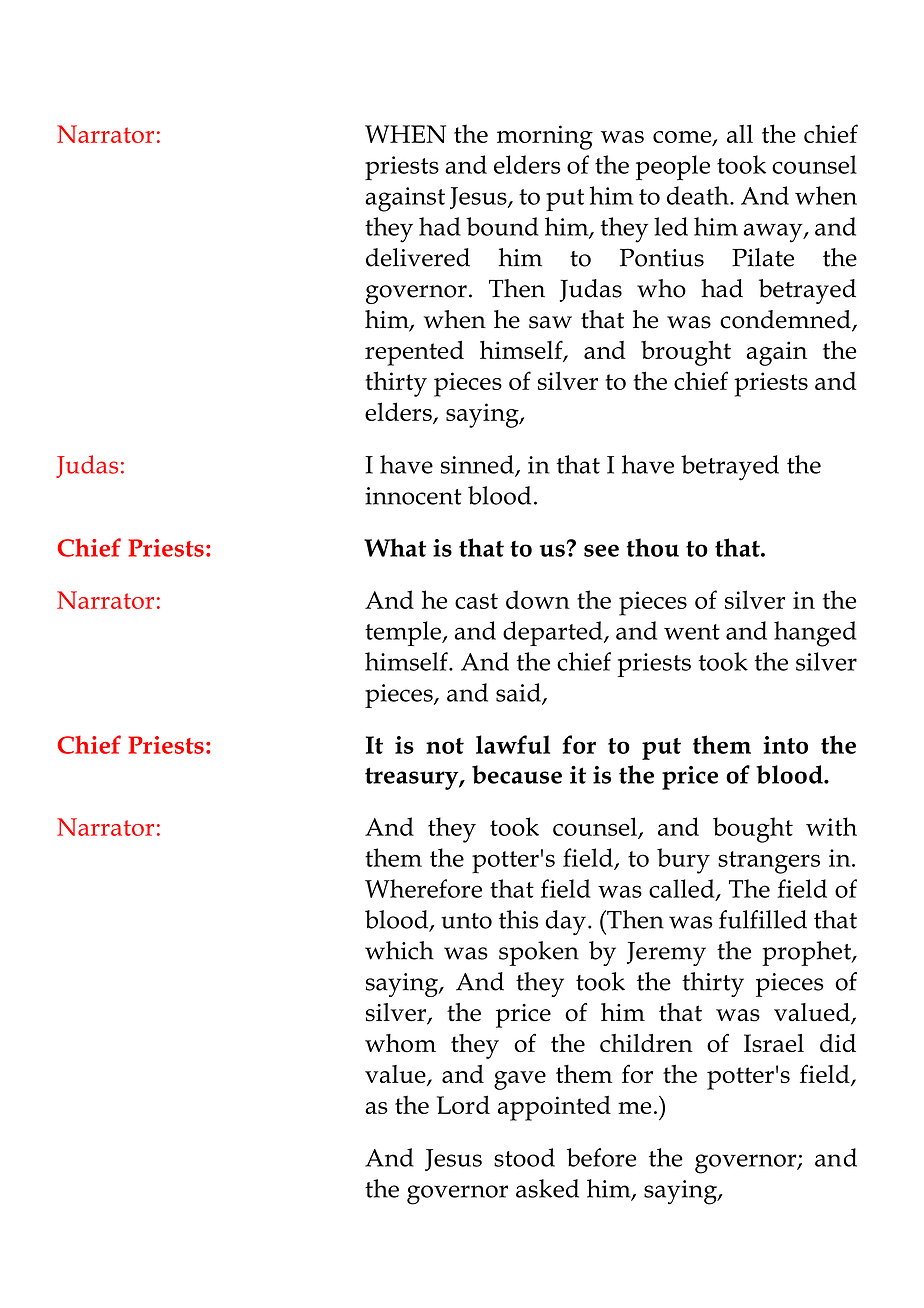 This screenshot has width=924, height=1308. I want to click on not, so click(445, 746).
